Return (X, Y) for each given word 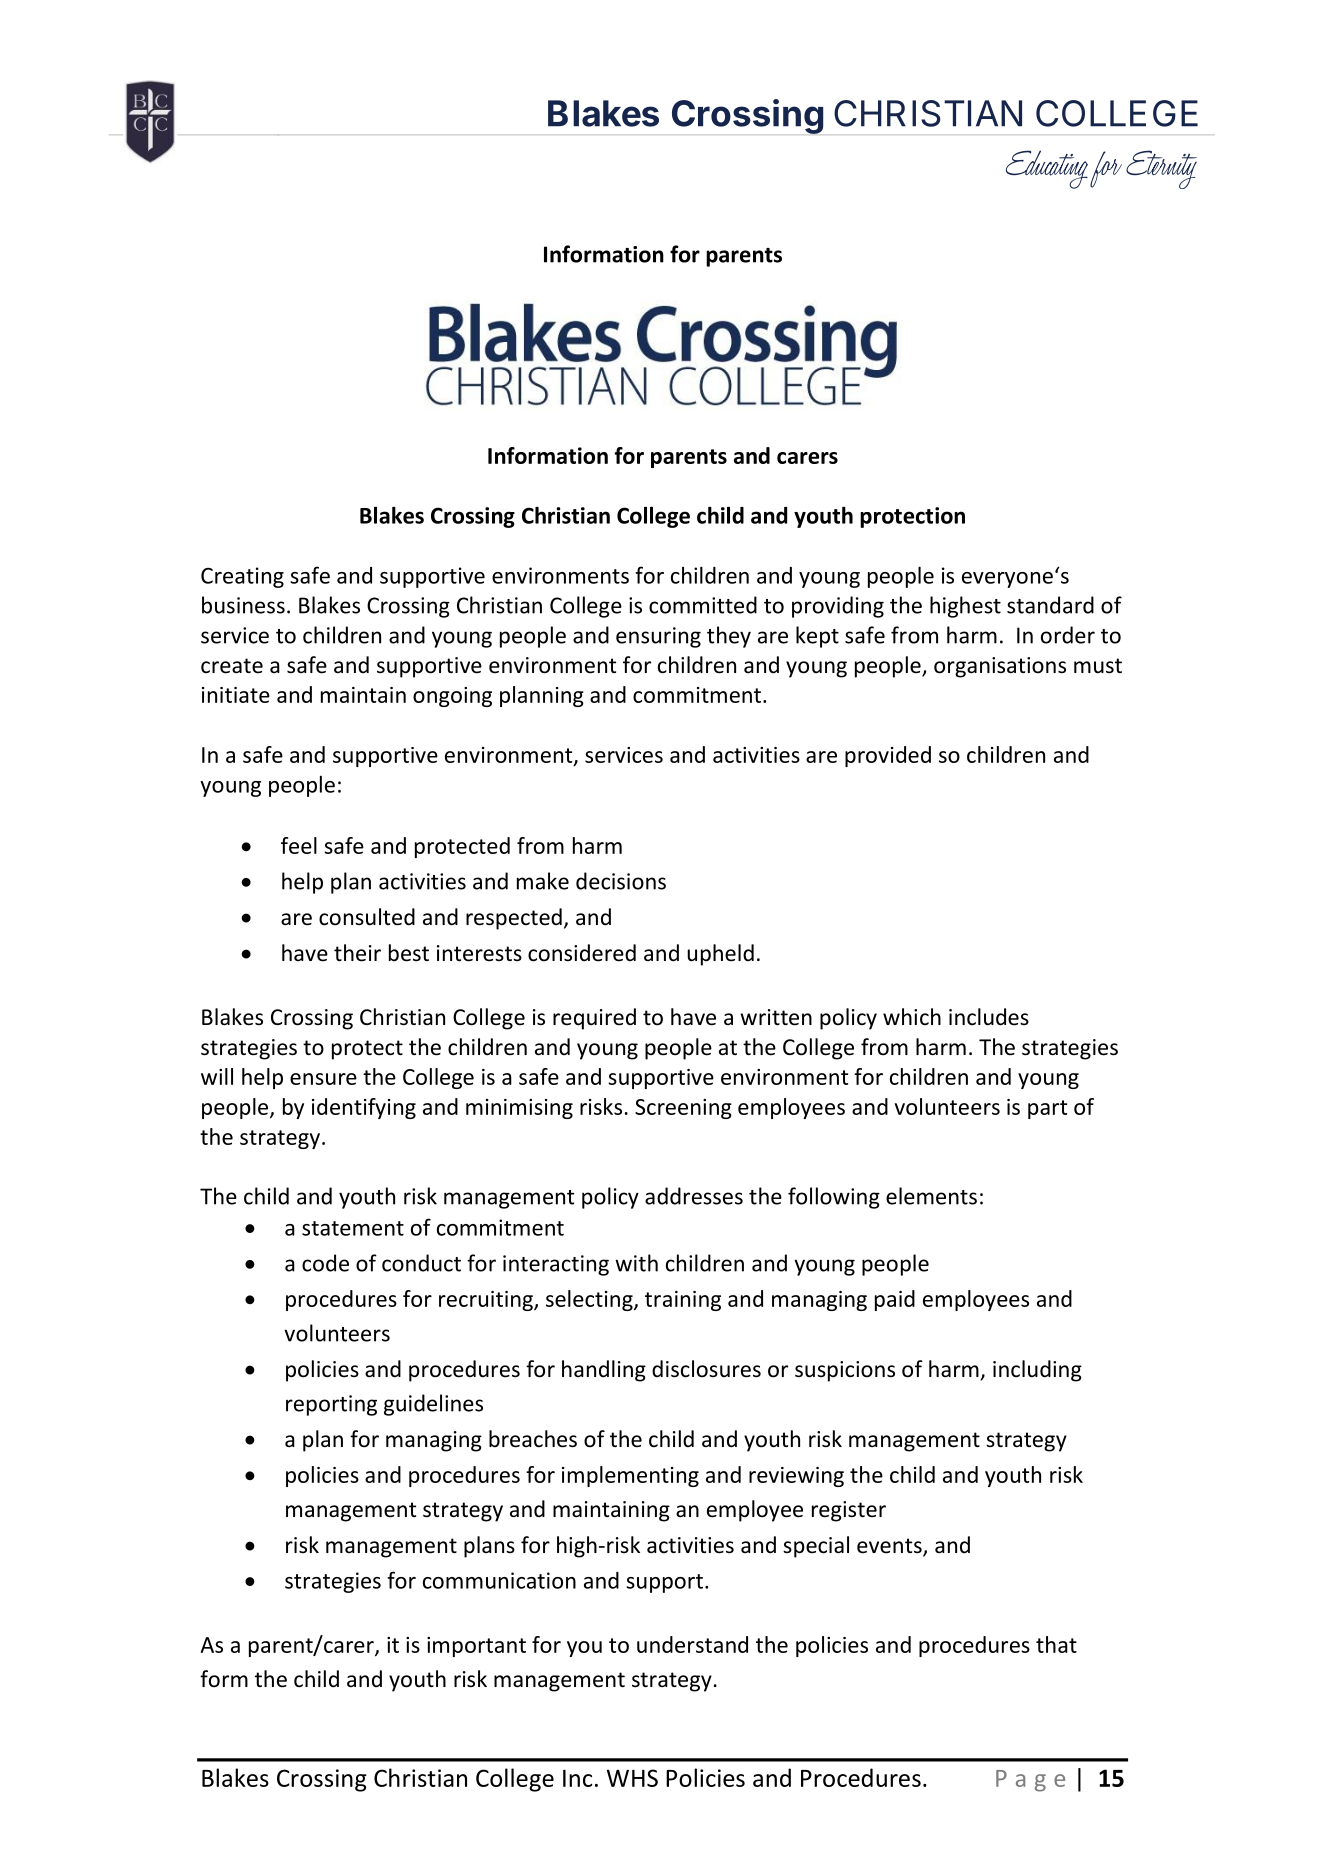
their (357, 953)
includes (989, 1017)
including (1037, 1371)
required (594, 1019)
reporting (331, 1405)
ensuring (658, 637)
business (243, 605)
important (476, 1647)
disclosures (706, 1369)
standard (1050, 605)
